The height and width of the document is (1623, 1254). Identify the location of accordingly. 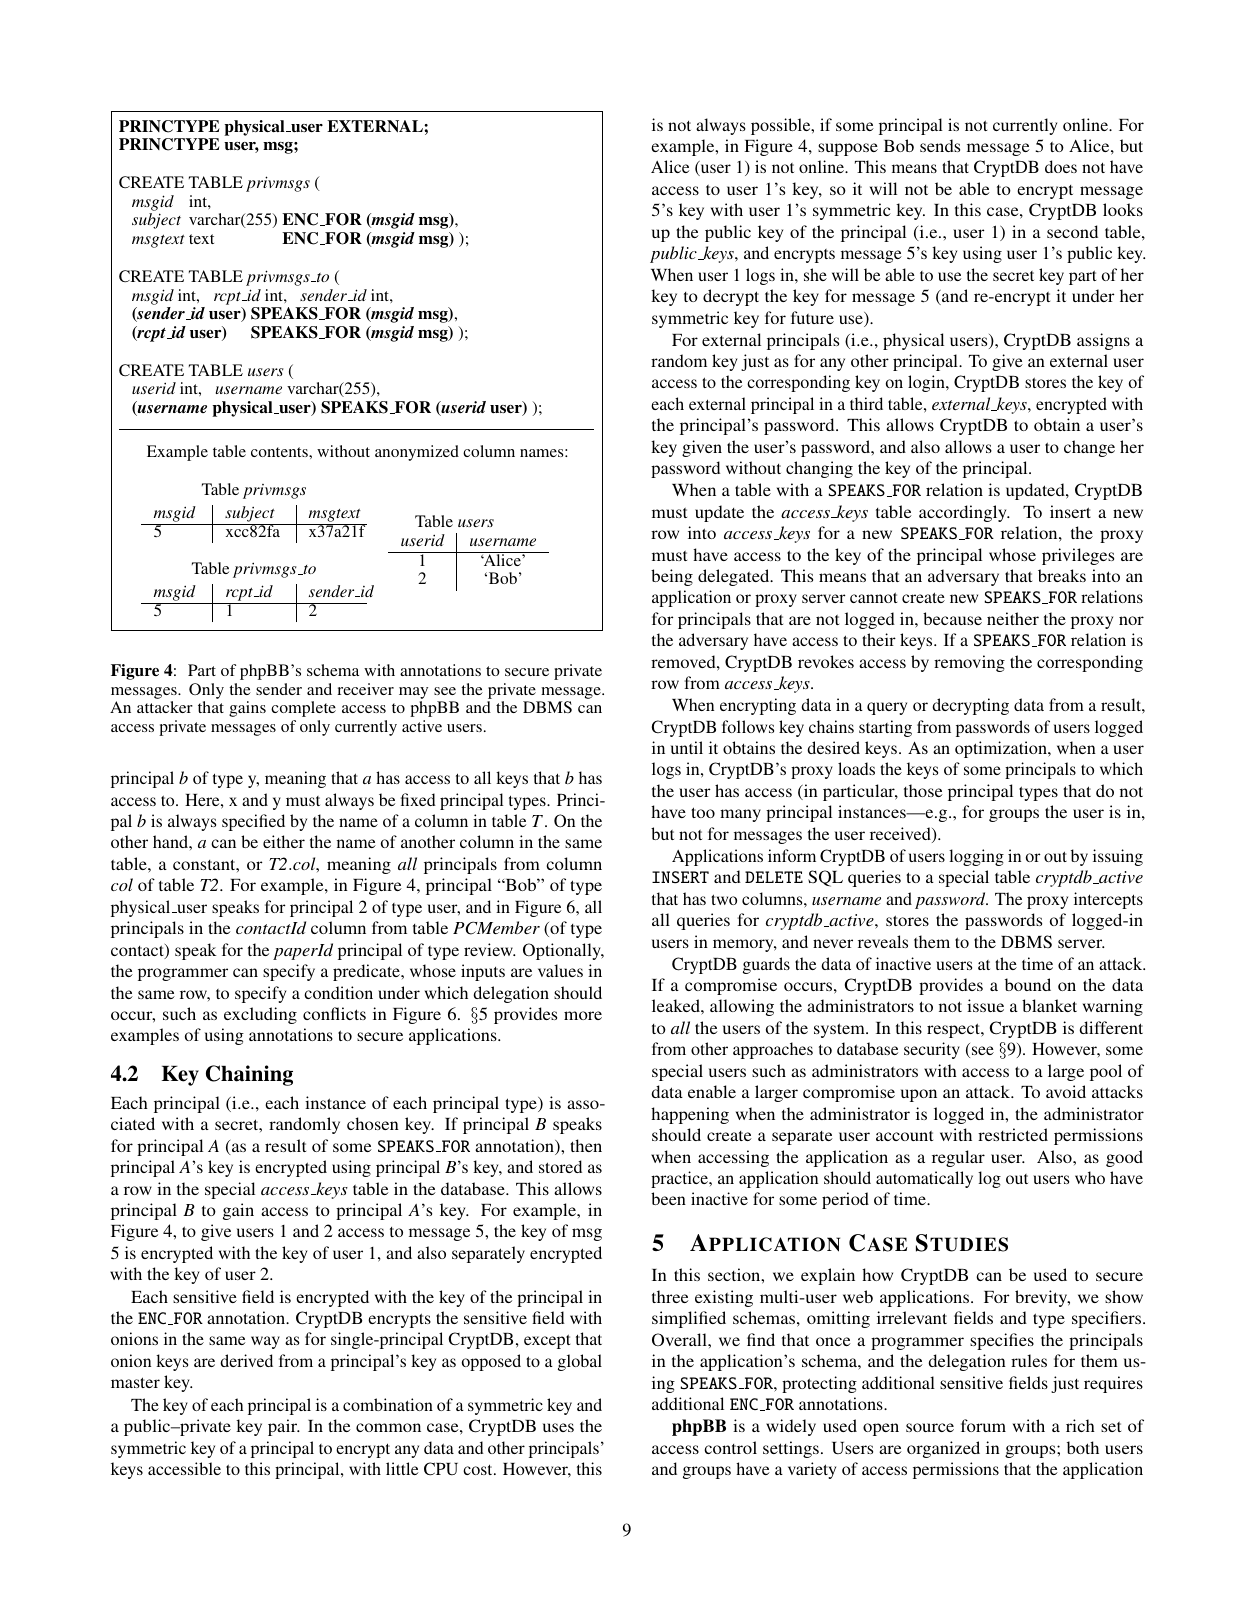
(964, 513).
